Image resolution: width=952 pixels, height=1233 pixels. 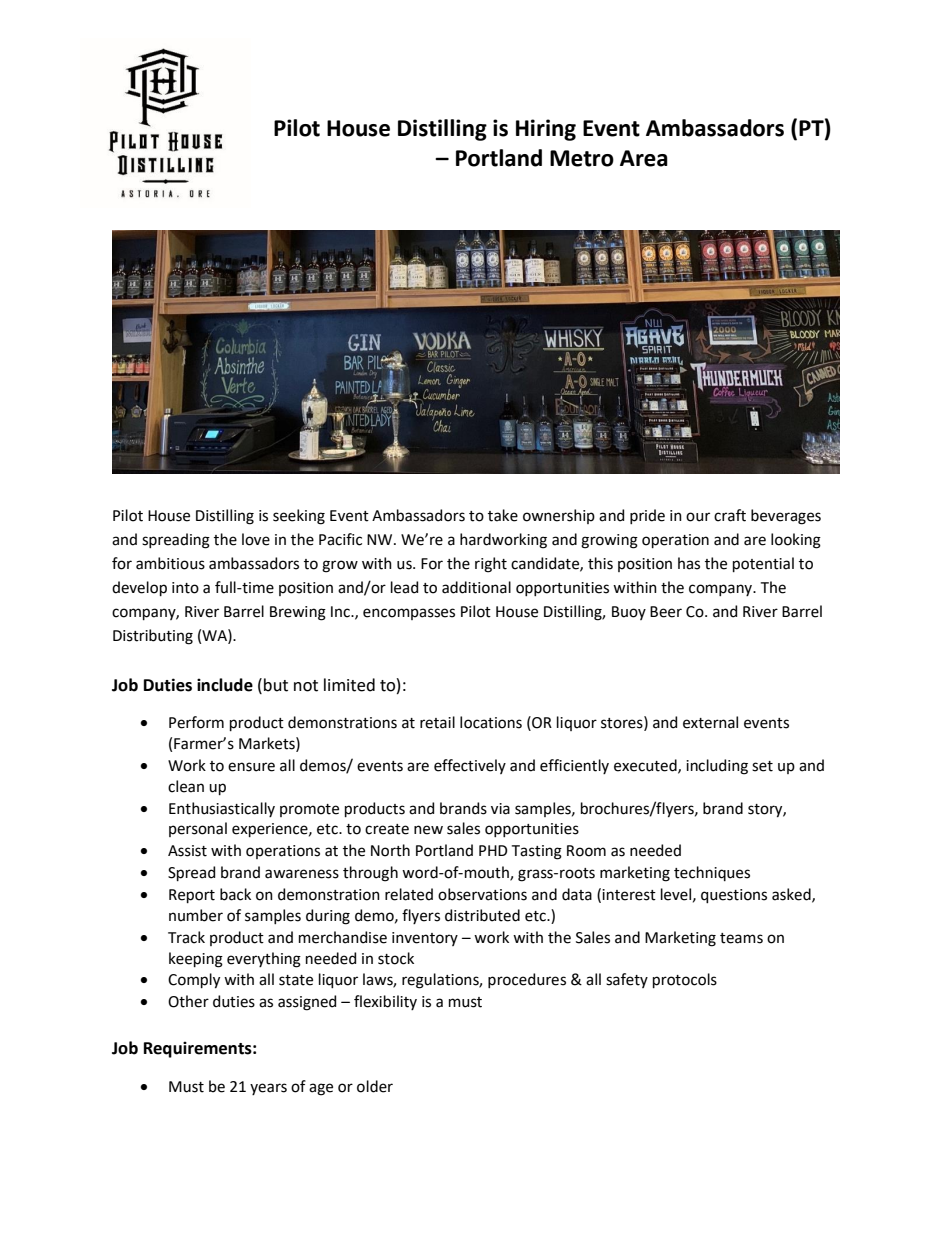 I want to click on Hiring, so click(x=546, y=130).
